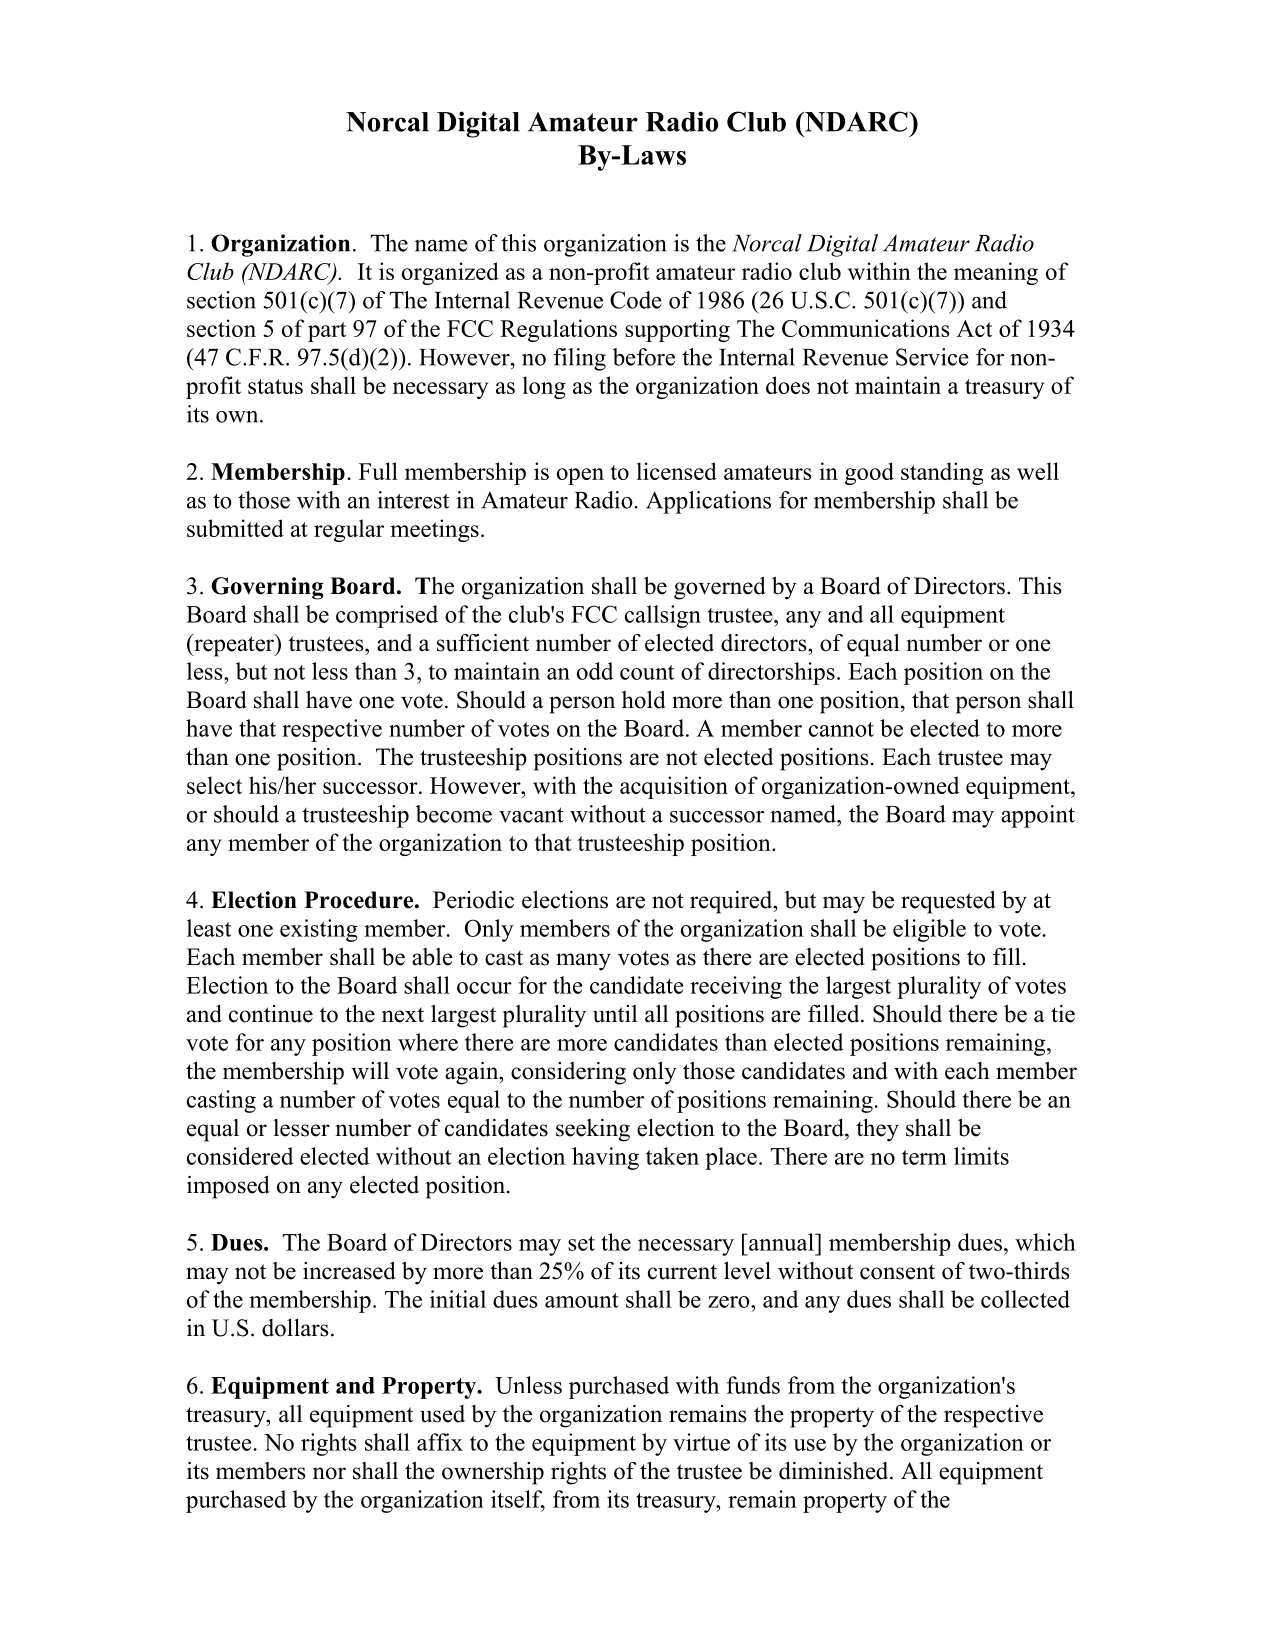 The image size is (1264, 1636). Describe the element at coordinates (583, 962) in the screenshot. I see `many` at that location.
